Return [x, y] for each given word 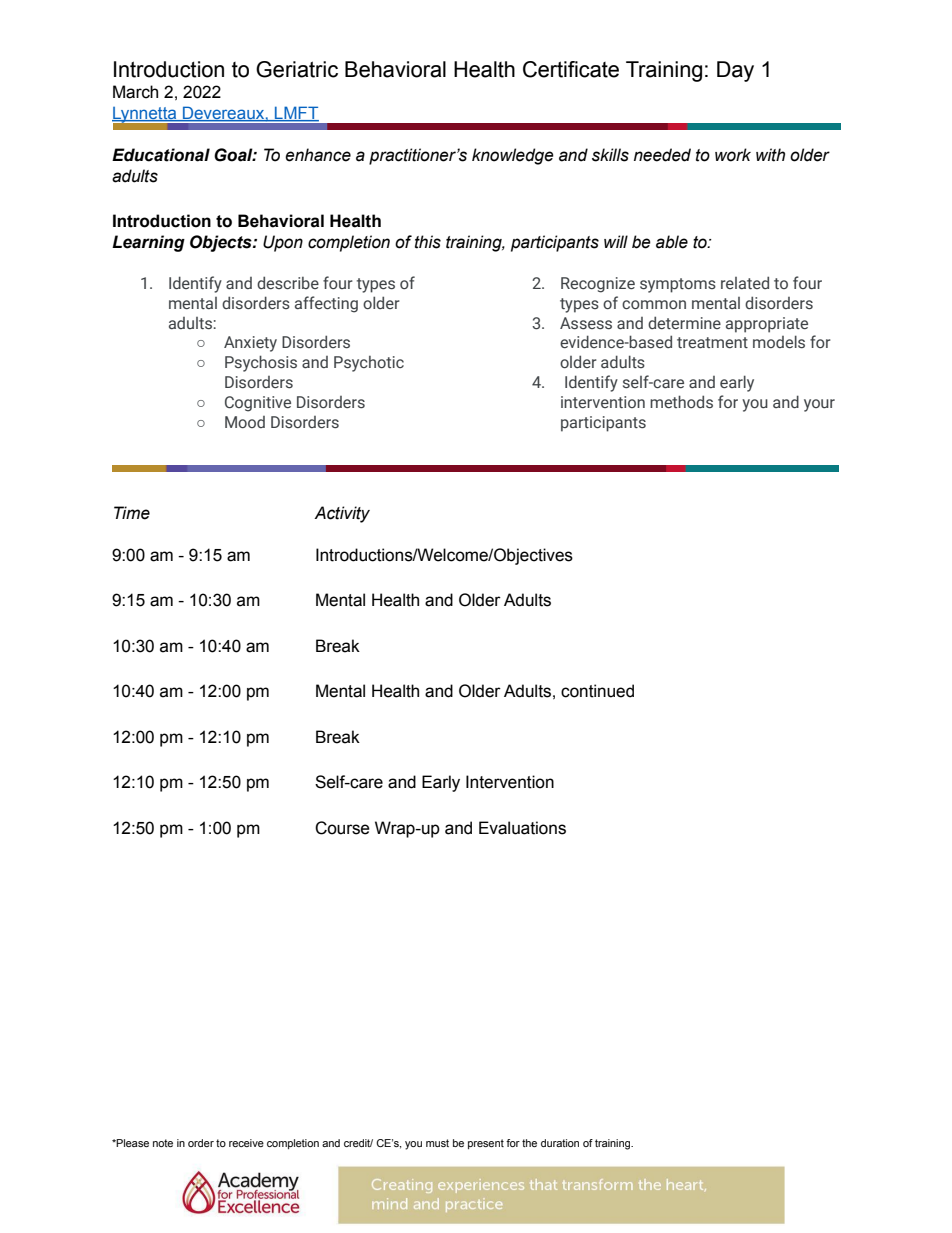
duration [560, 1143]
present [486, 1144]
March [135, 92]
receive [246, 1143]
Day [735, 71]
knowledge [513, 156]
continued [597, 691]
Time [132, 513]
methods [681, 402]
